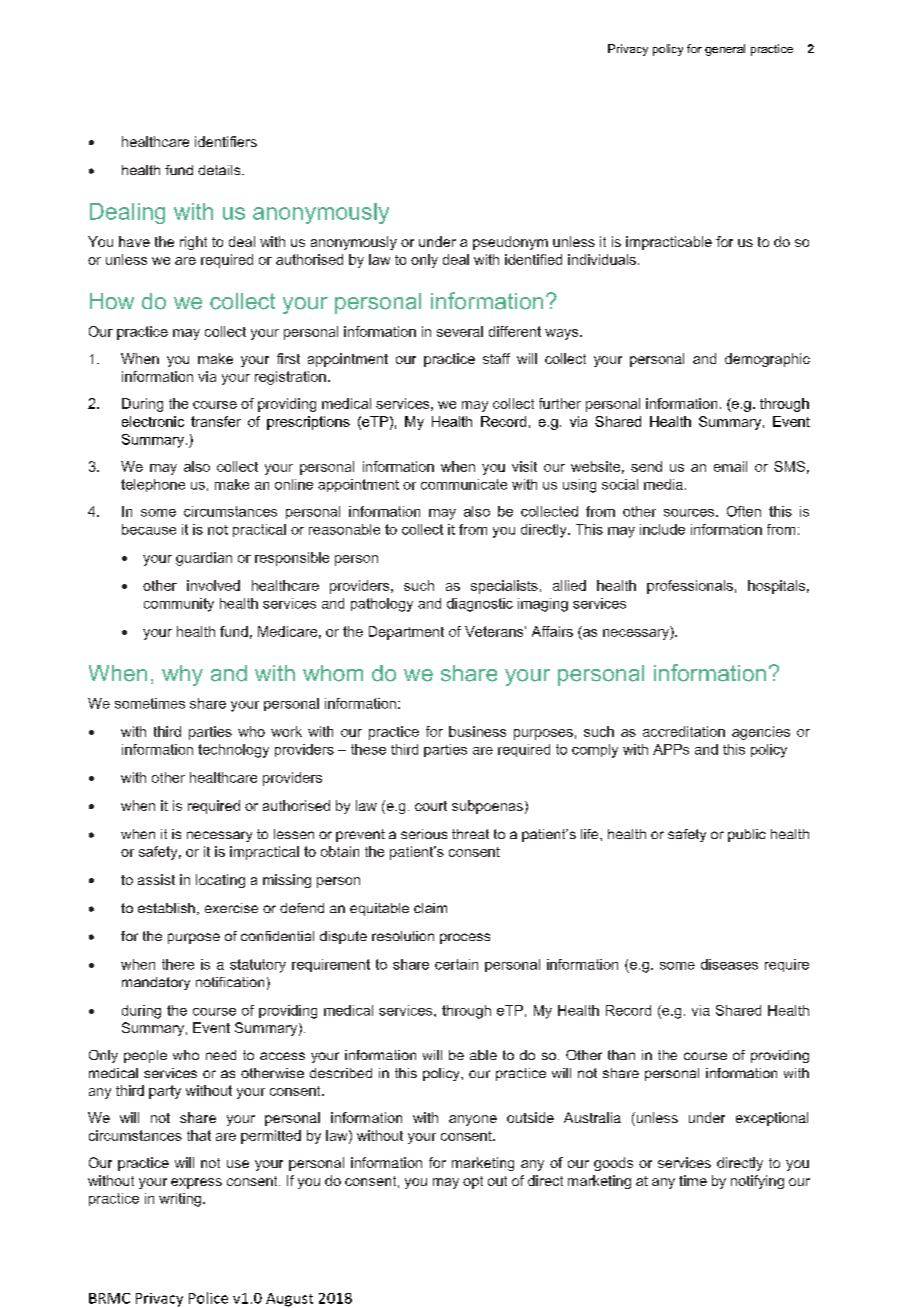 This screenshot has width=924, height=1308. What do you see at coordinates (496, 358) in the screenshot?
I see `staff` at bounding box center [496, 358].
